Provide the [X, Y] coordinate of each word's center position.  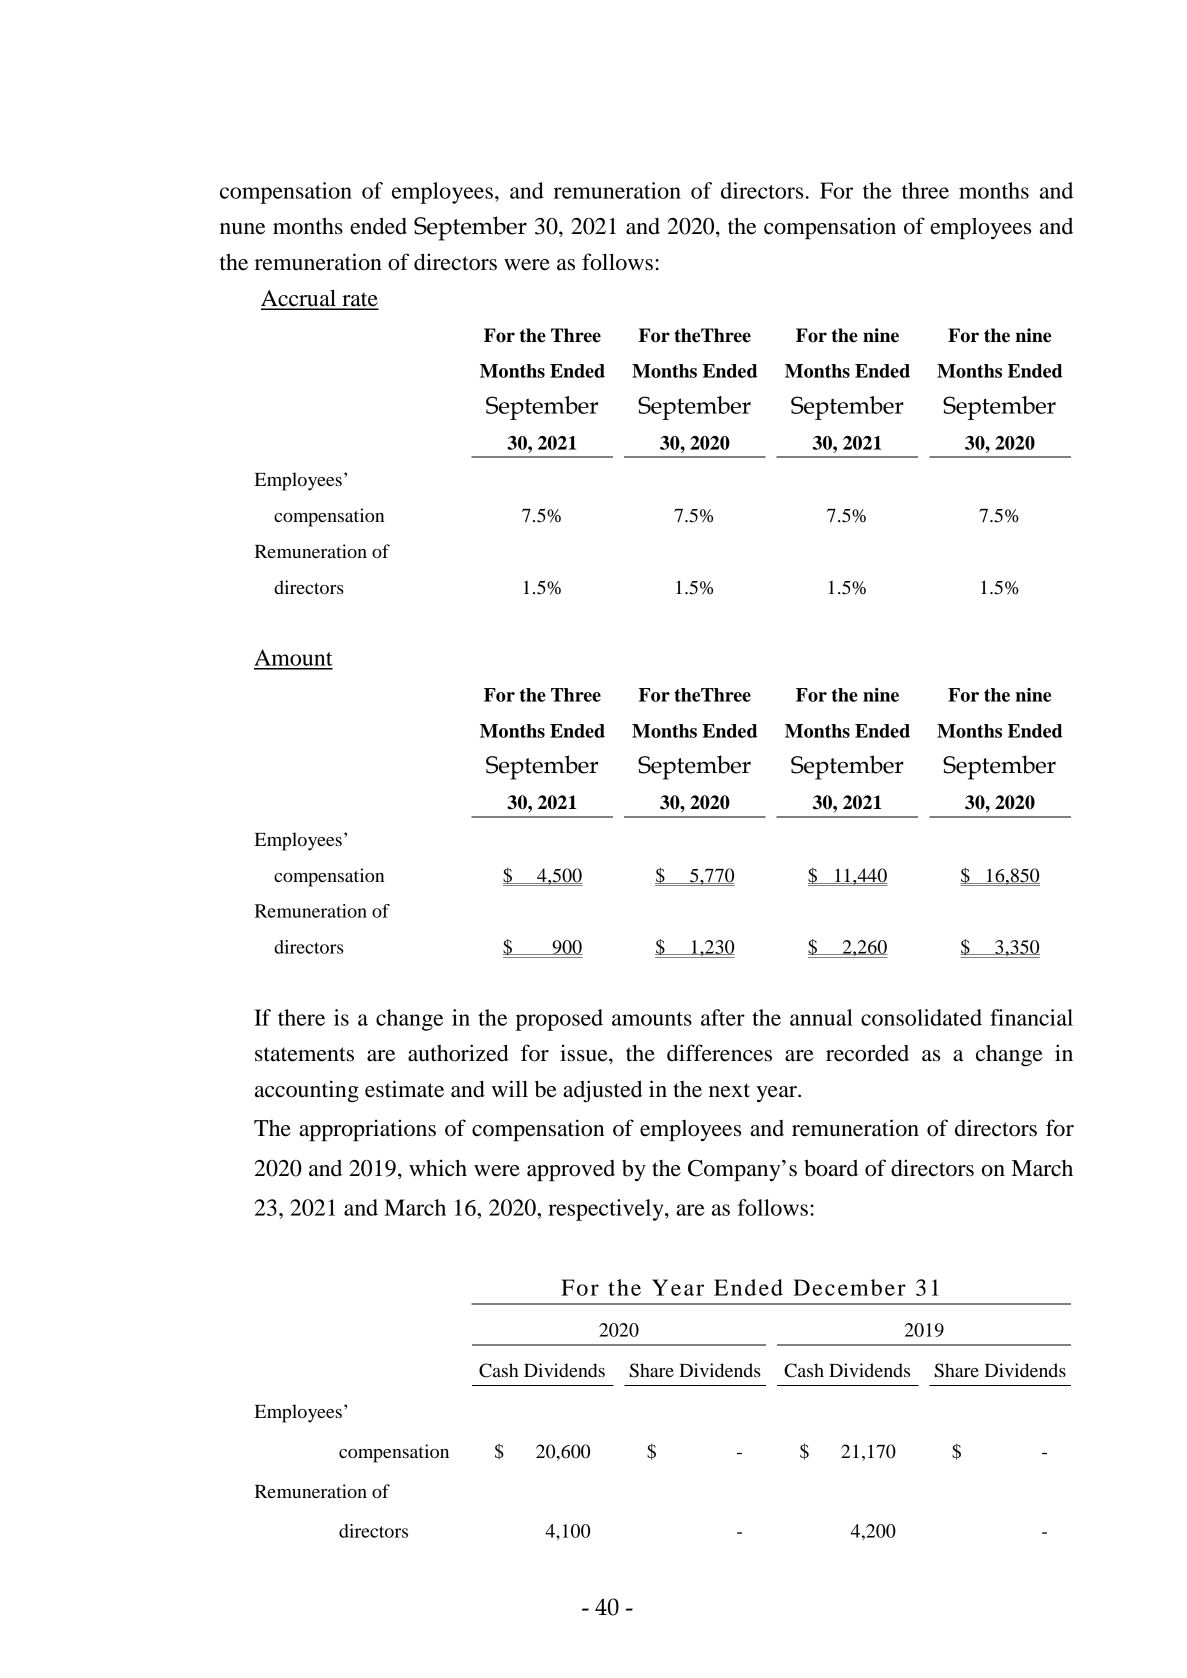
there [301, 1017]
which [438, 1168]
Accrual [299, 299]
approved [571, 1171]
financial [1031, 1017]
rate [359, 300]
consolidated [921, 1017]
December [849, 1287]
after [723, 1017]
